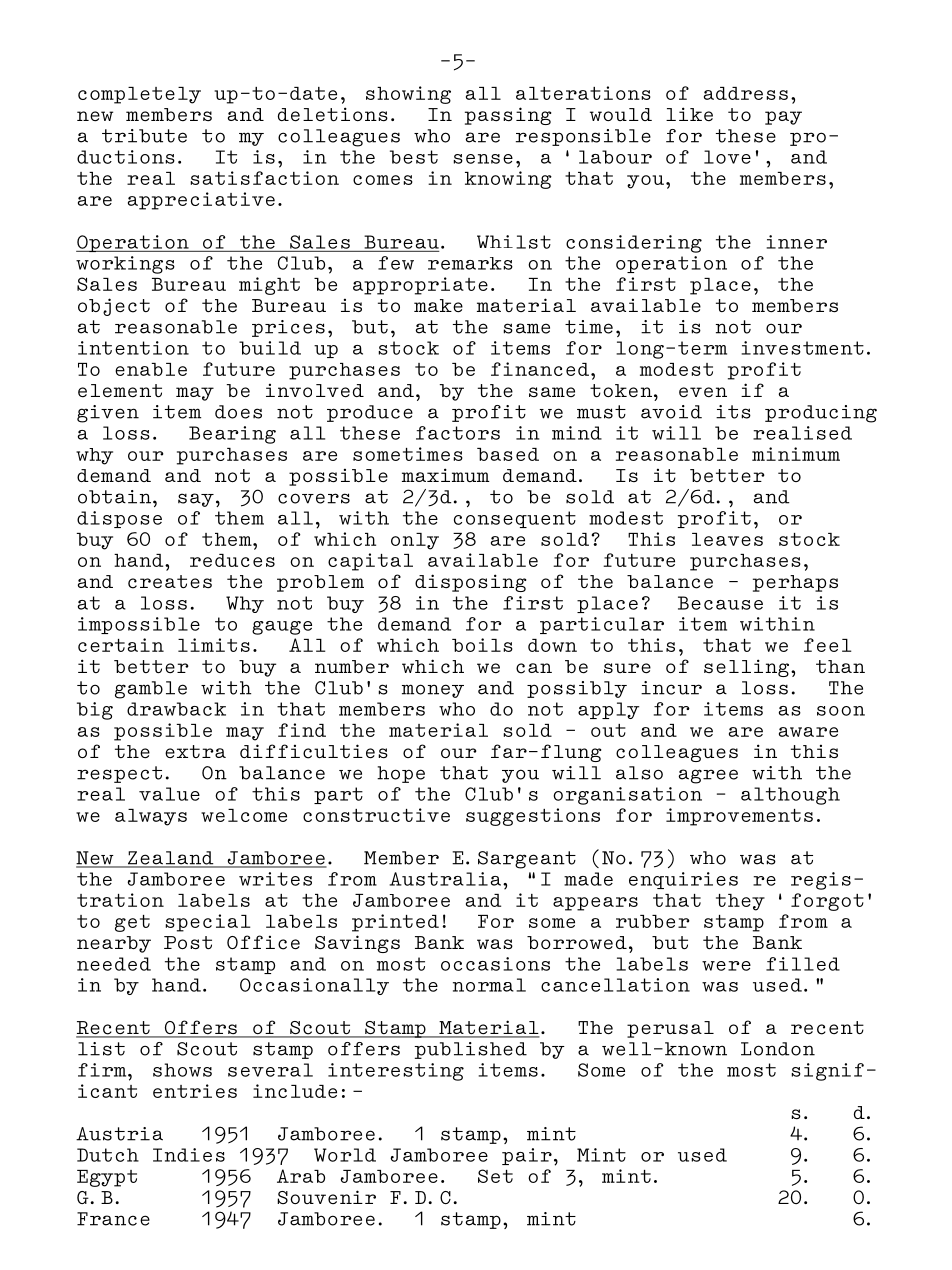  I want to click on pay, so click(783, 118).
